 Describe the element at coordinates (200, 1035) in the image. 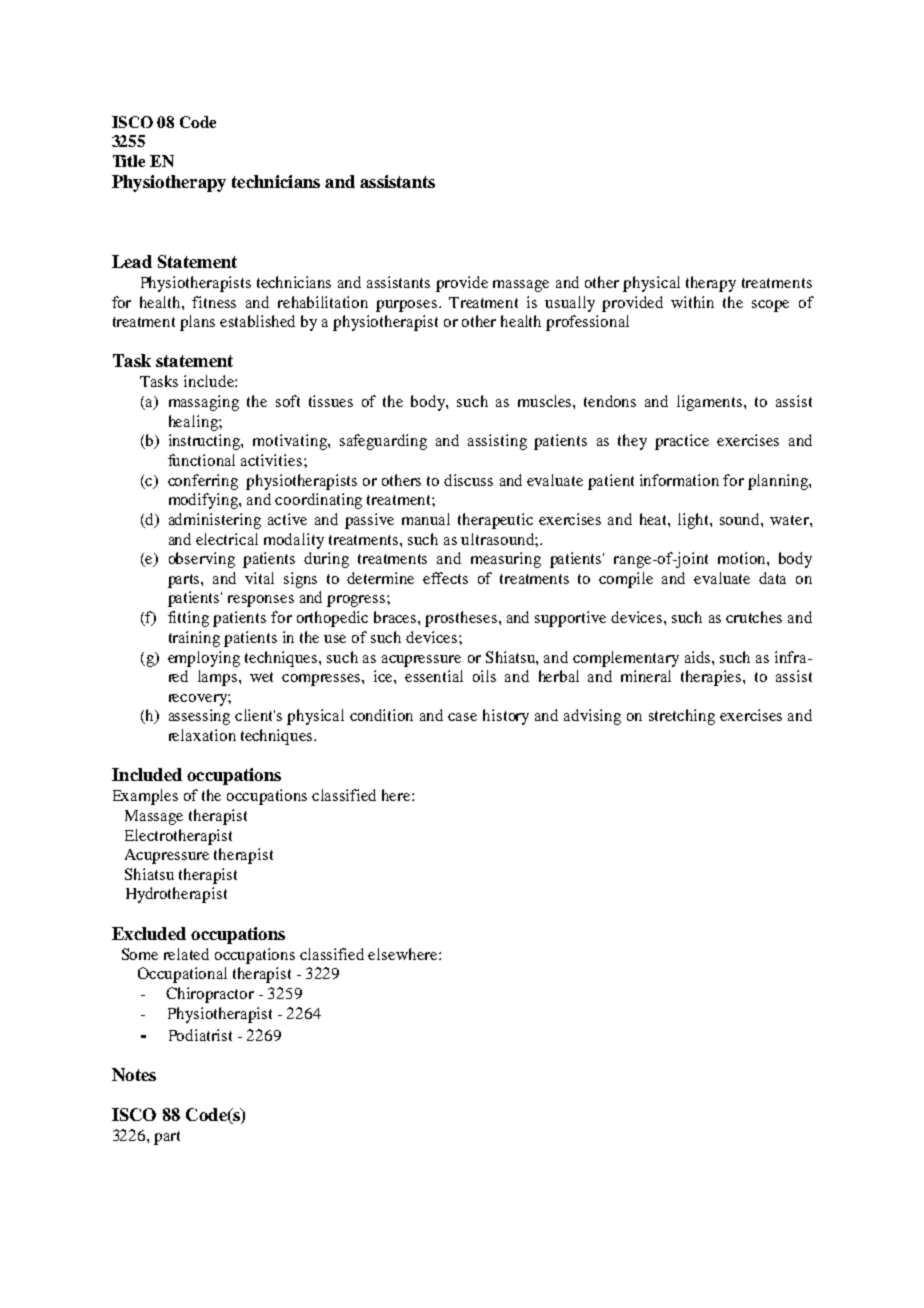

I see `Podiatrist` at that location.
